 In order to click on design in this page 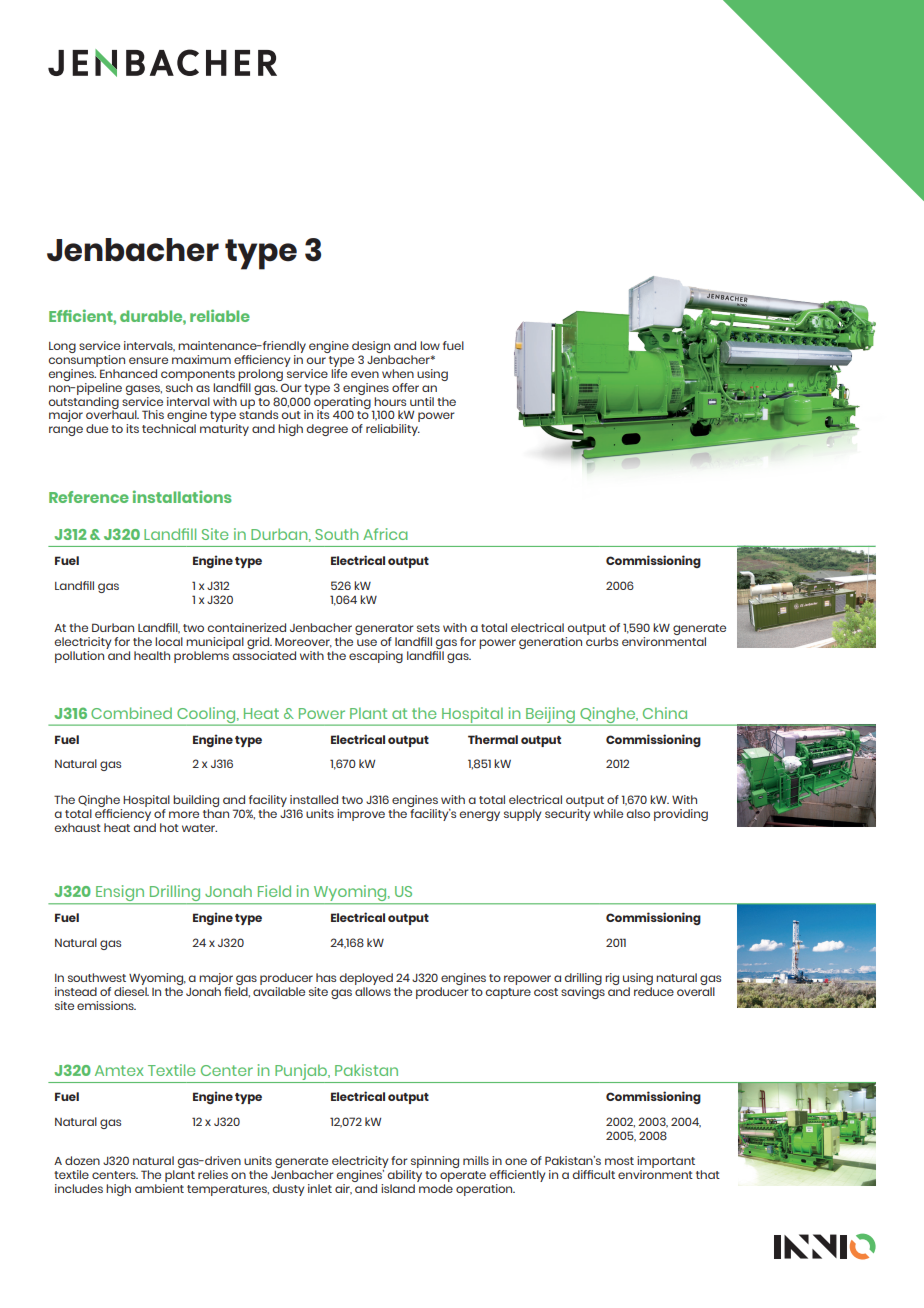, I will do `click(371, 347)`.
